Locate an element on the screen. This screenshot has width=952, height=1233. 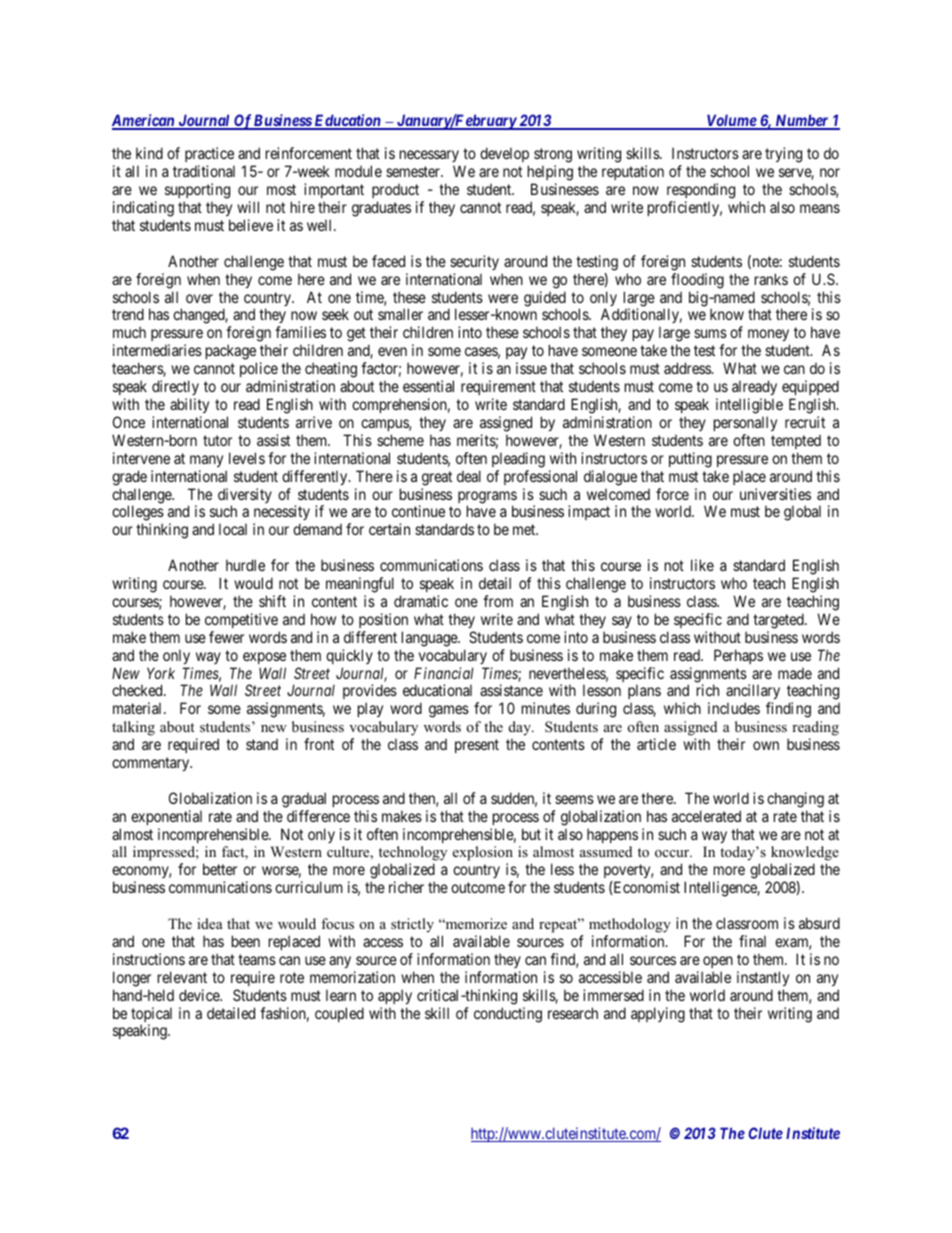
were is located at coordinates (503, 298).
